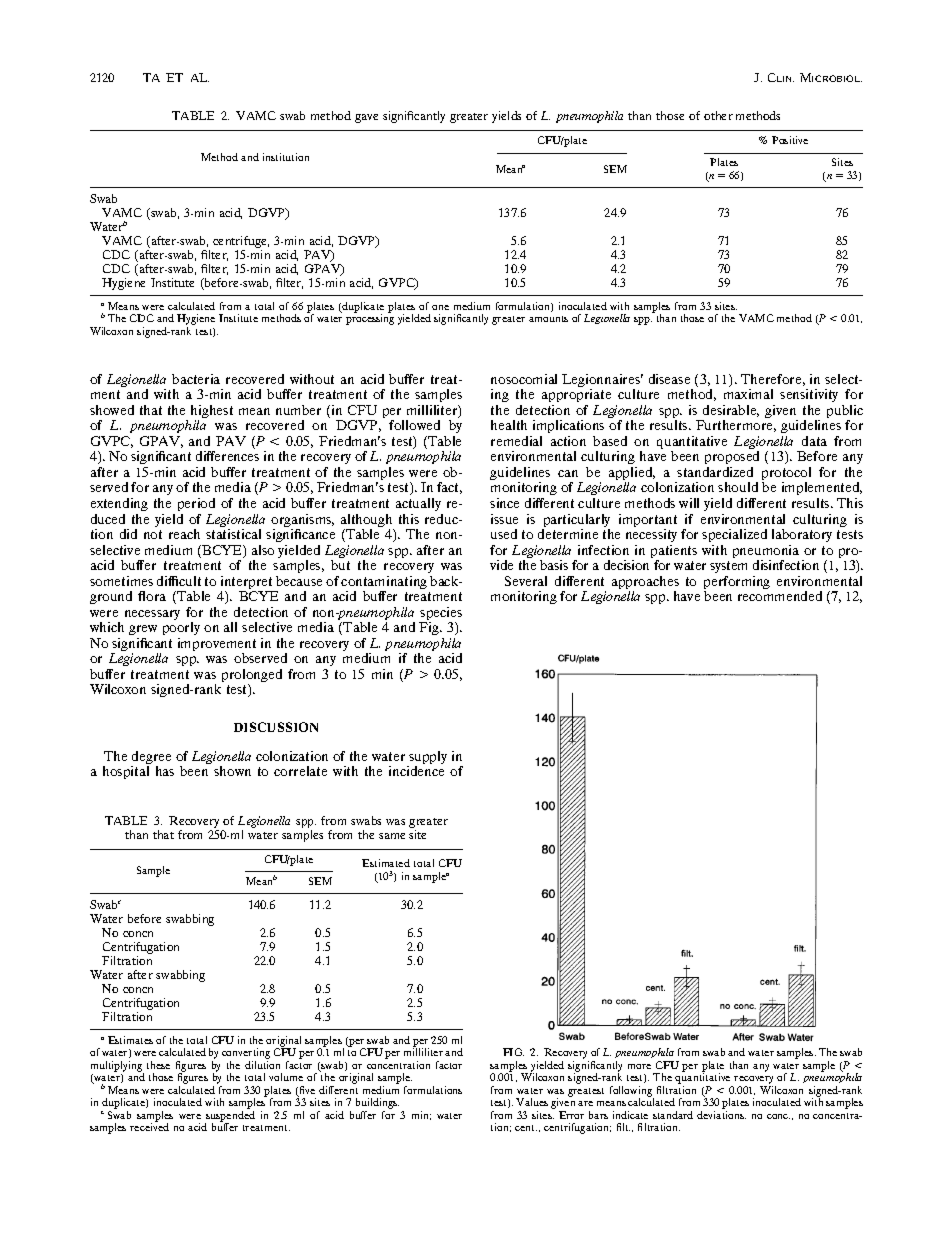  What do you see at coordinates (632, 1092) in the screenshot?
I see `following` at bounding box center [632, 1092].
